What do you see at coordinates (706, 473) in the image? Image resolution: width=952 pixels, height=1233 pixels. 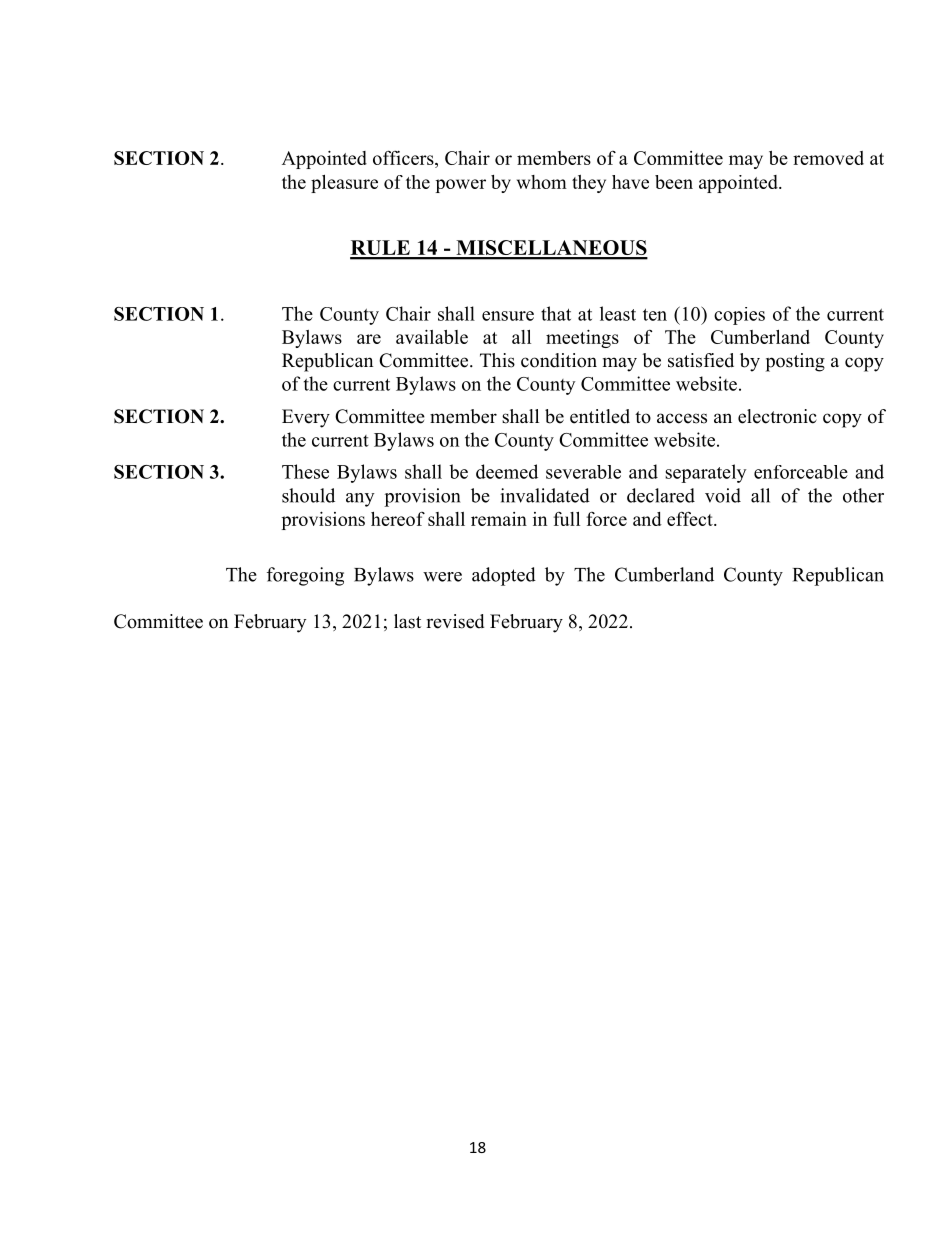 I see `separately` at bounding box center [706, 473].
